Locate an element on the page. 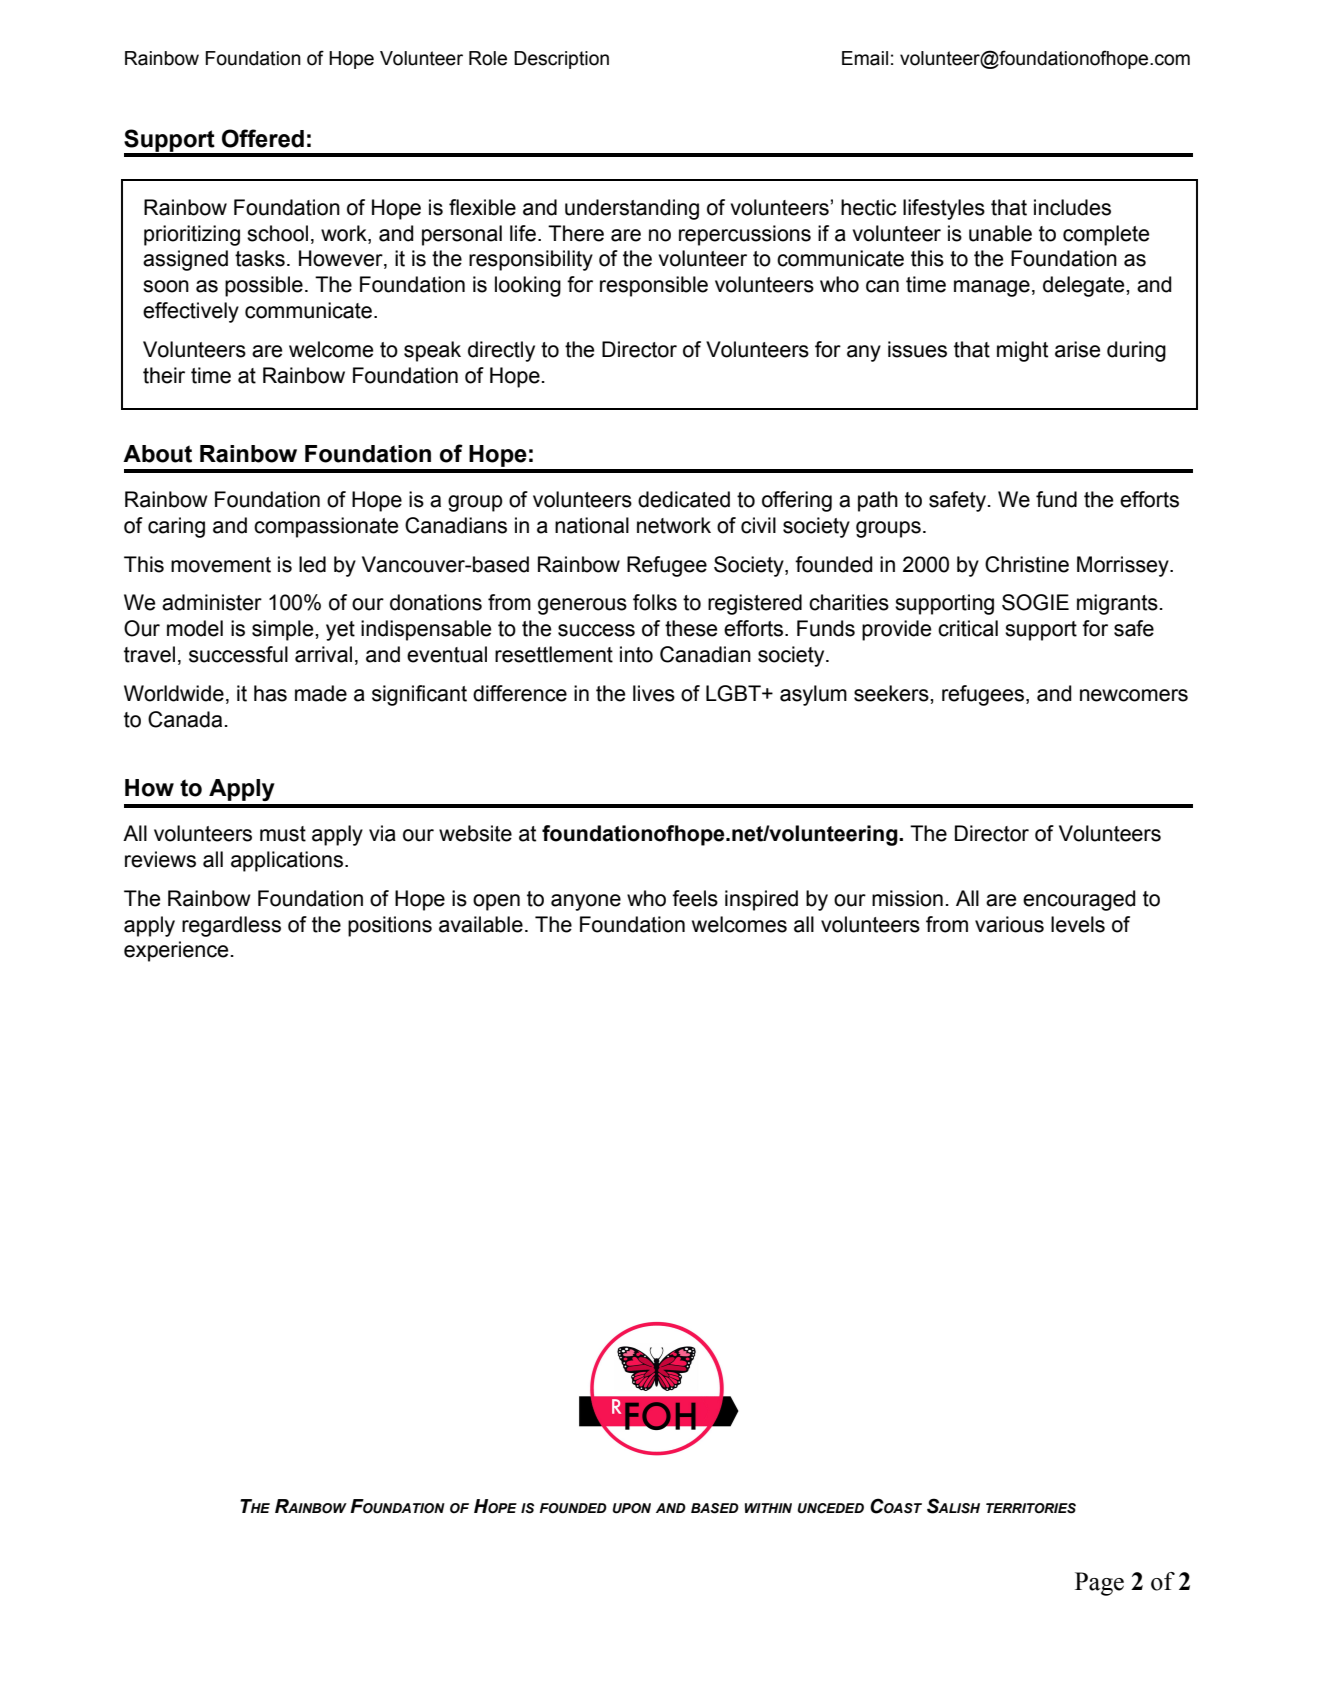 The height and width of the page is (1705, 1317). anyone is located at coordinates (586, 902).
